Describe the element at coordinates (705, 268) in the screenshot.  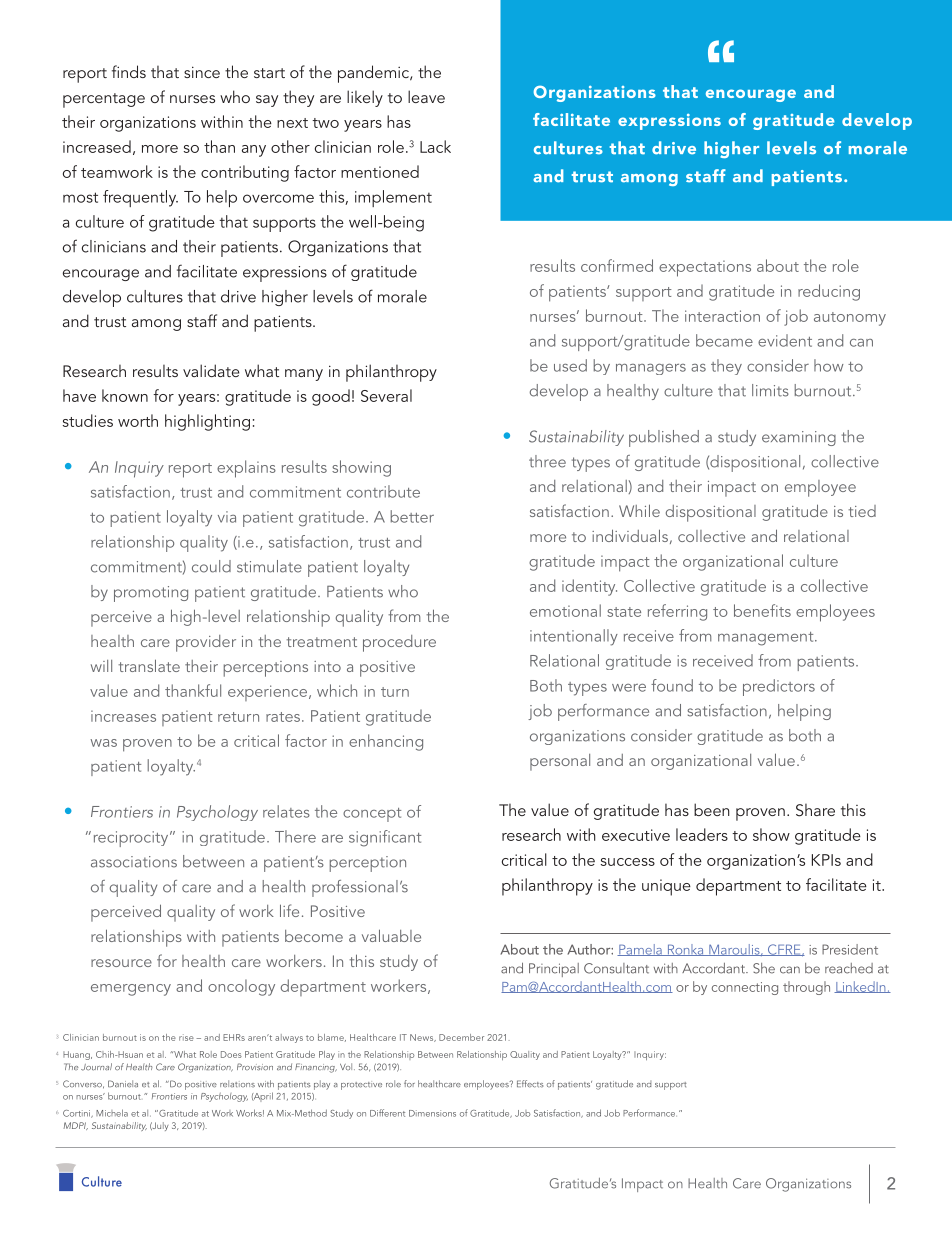
I see `expectations` at that location.
